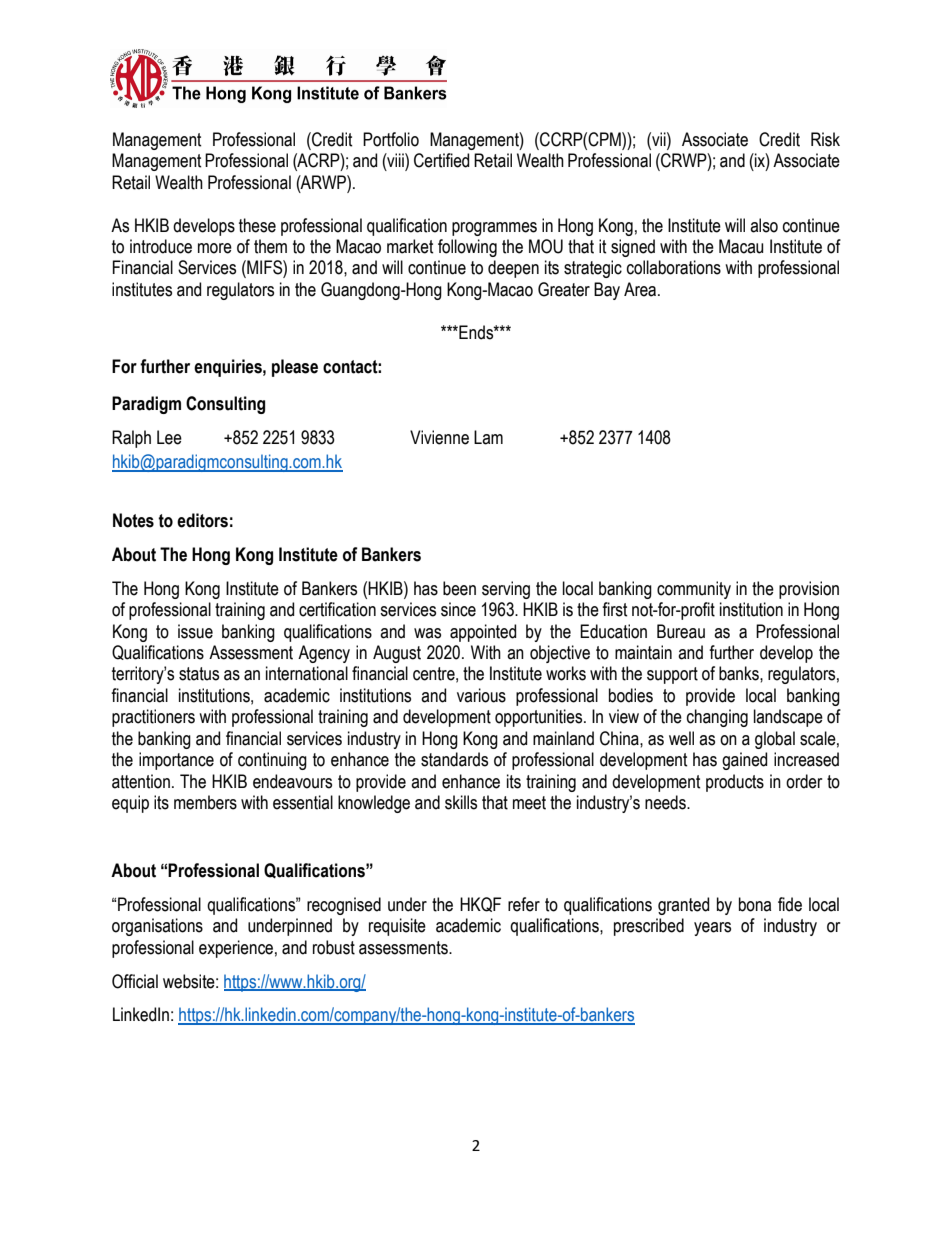  I want to click on Risk, so click(825, 139).
